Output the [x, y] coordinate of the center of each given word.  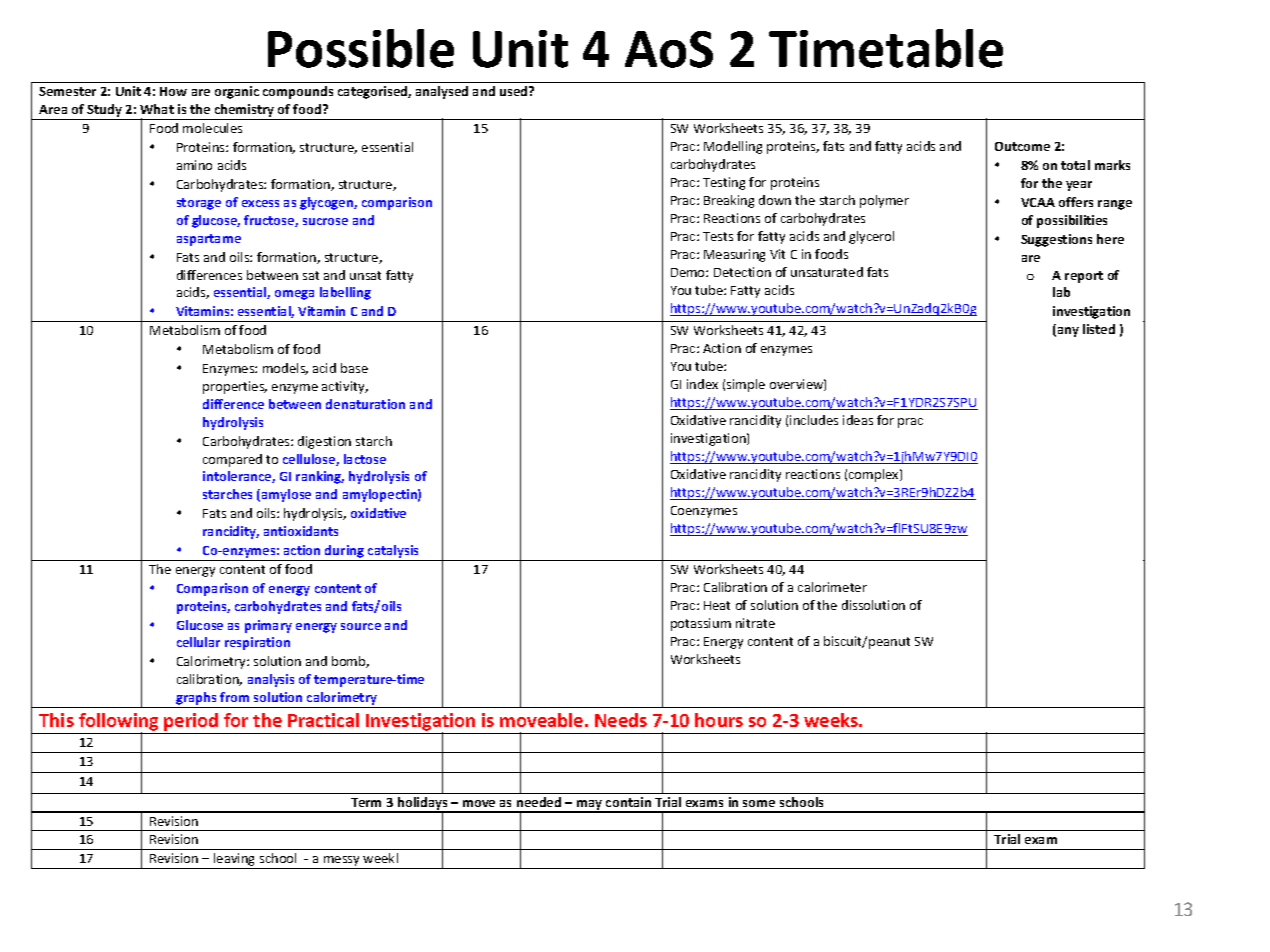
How [173, 91]
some [759, 803]
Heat [717, 605]
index [702, 384]
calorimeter [832, 587]
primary [268, 626]
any [1067, 332]
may [590, 806]
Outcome [1022, 146]
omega [294, 295]
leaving [235, 861]
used [515, 91]
